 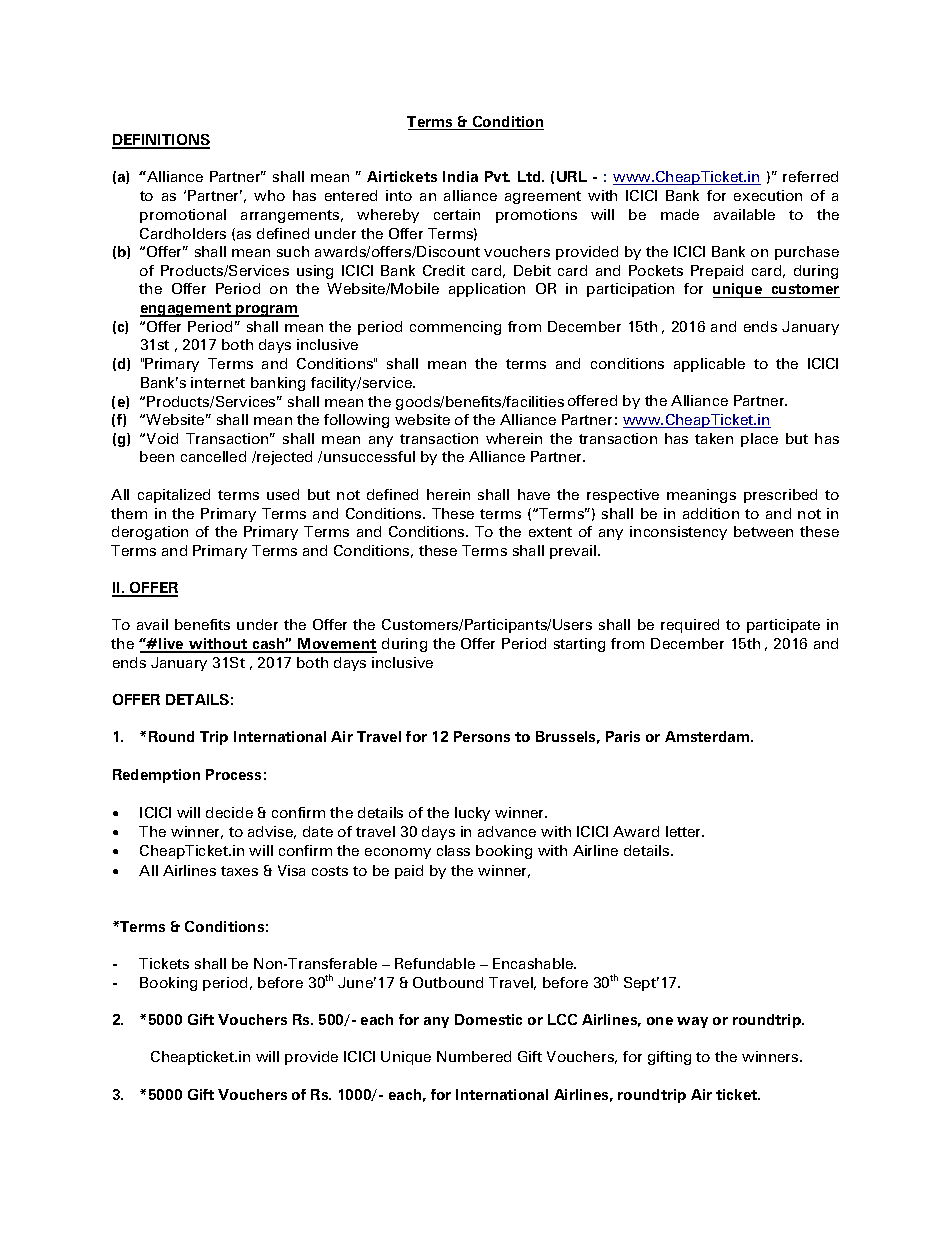 I want to click on Domestic, so click(x=488, y=1019).
